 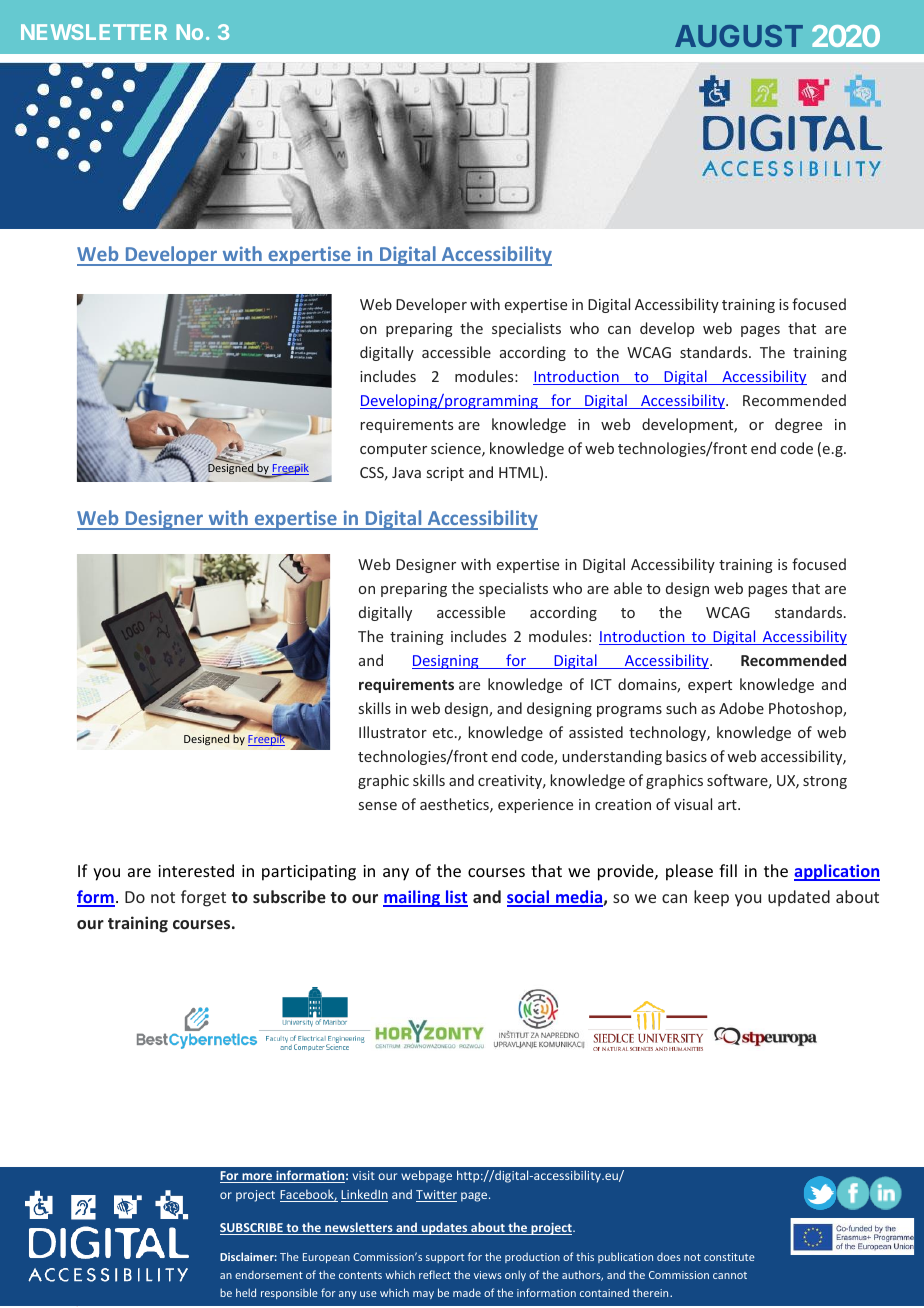 I want to click on degree, so click(x=798, y=425).
